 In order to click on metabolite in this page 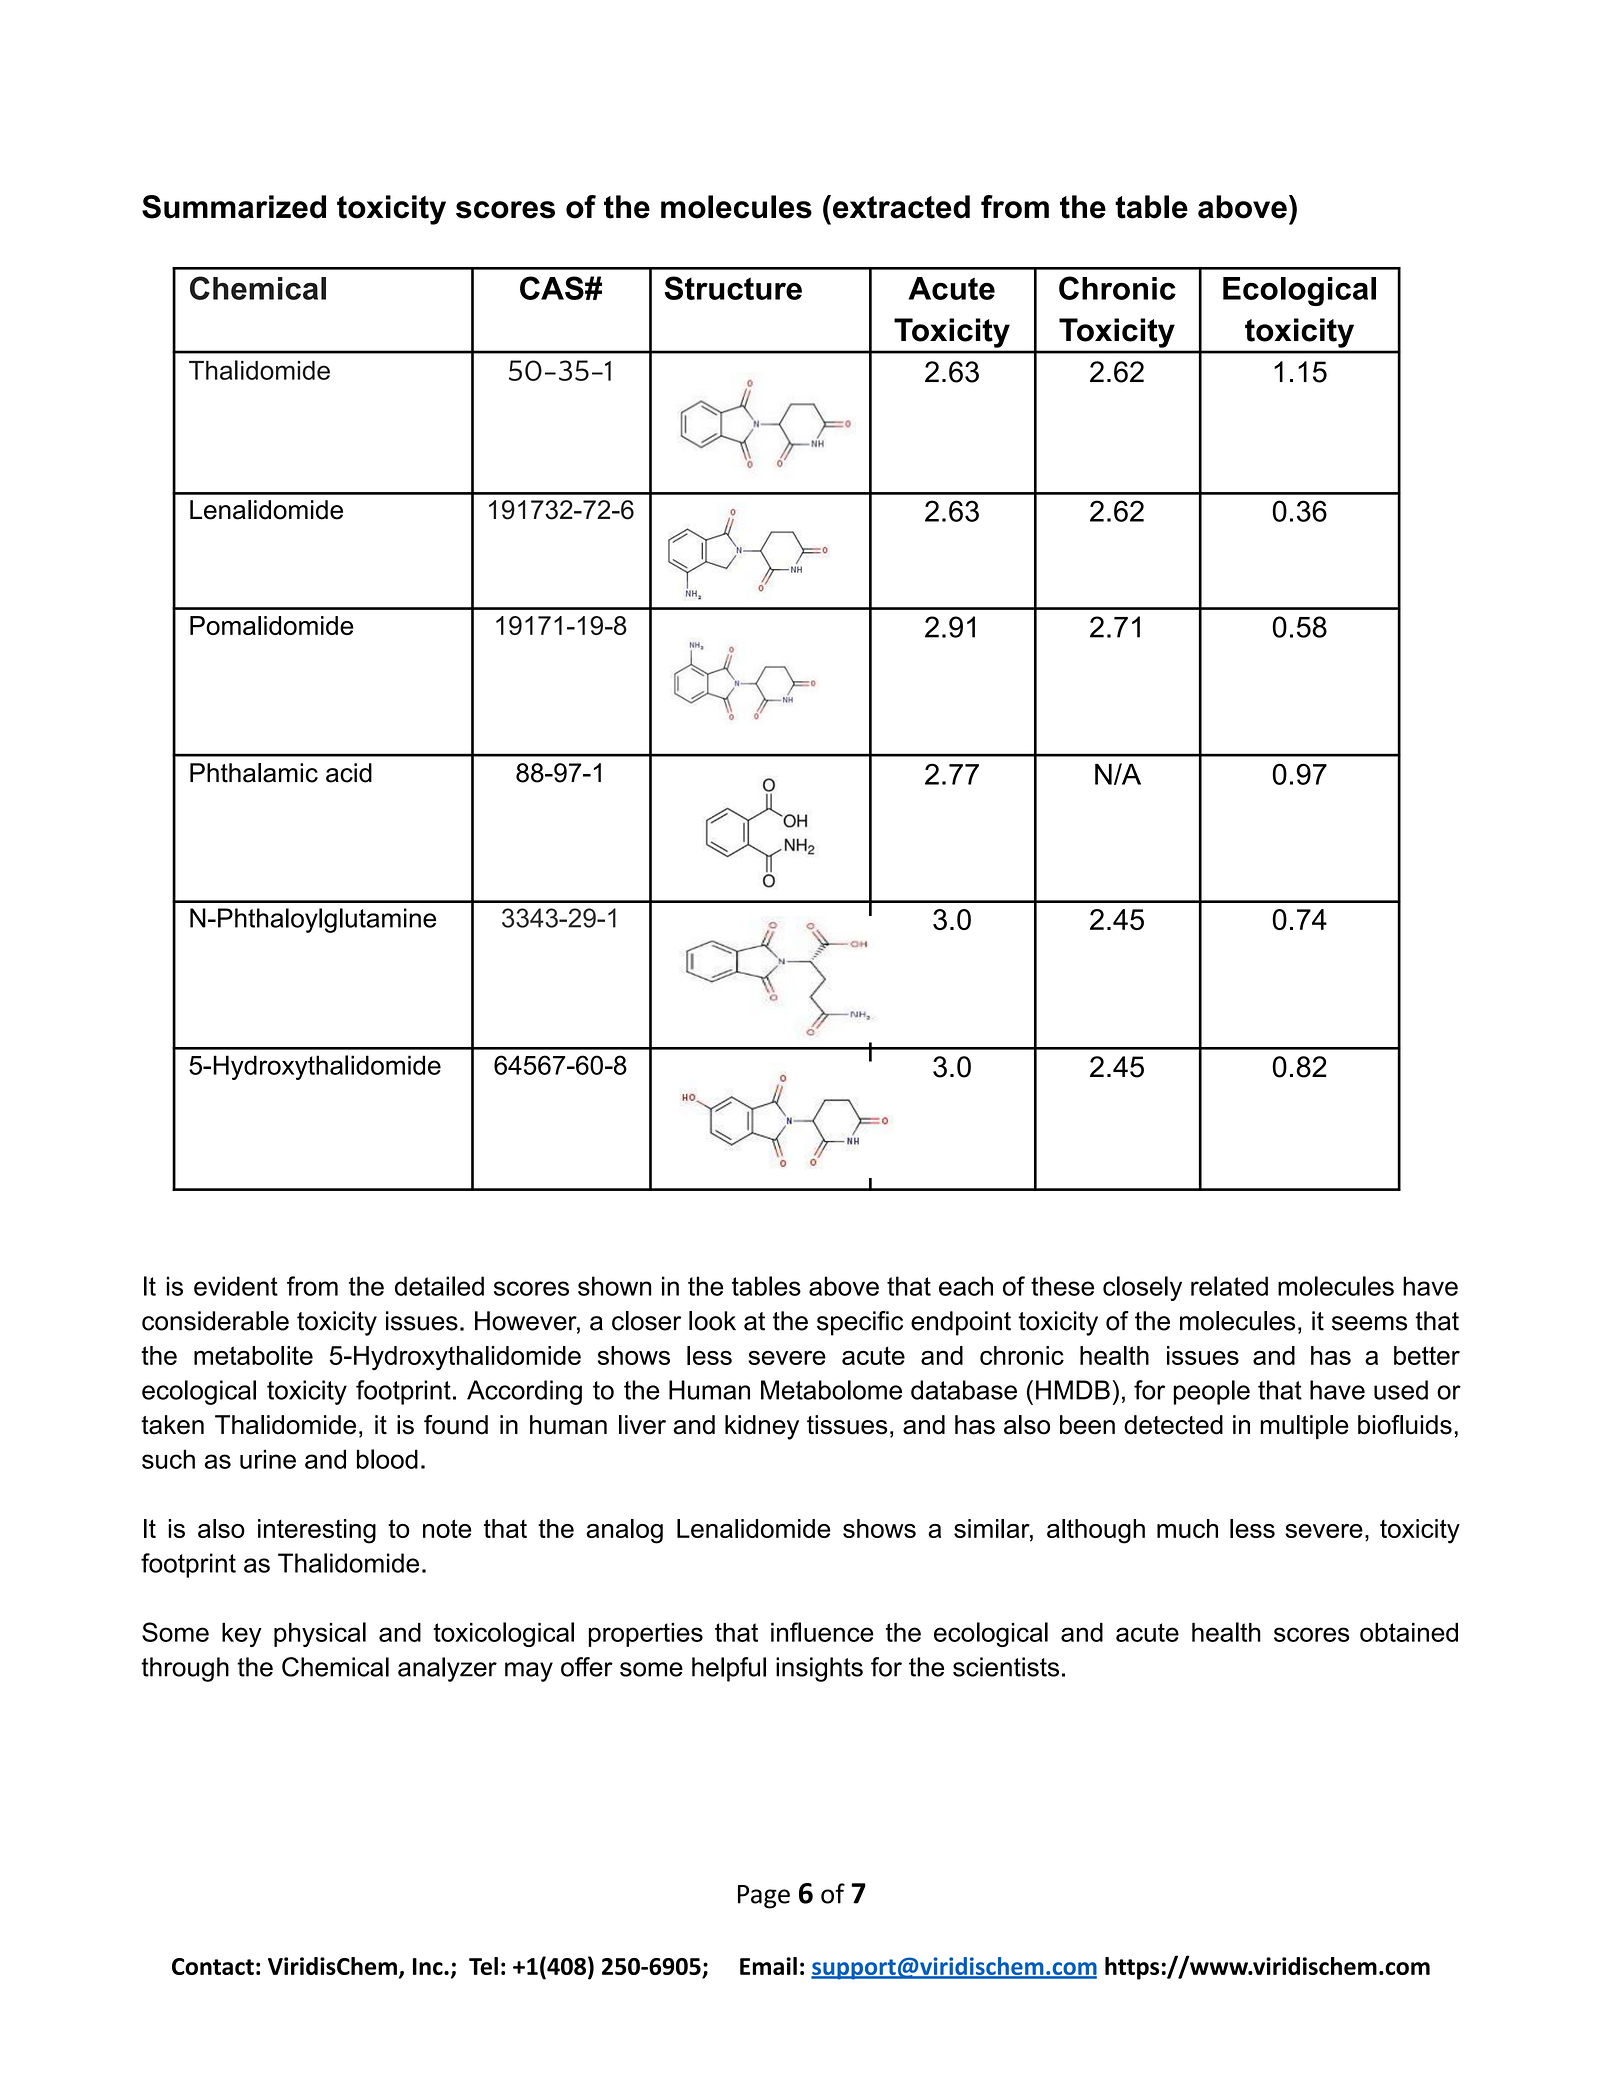, I will do `click(253, 1355)`.
